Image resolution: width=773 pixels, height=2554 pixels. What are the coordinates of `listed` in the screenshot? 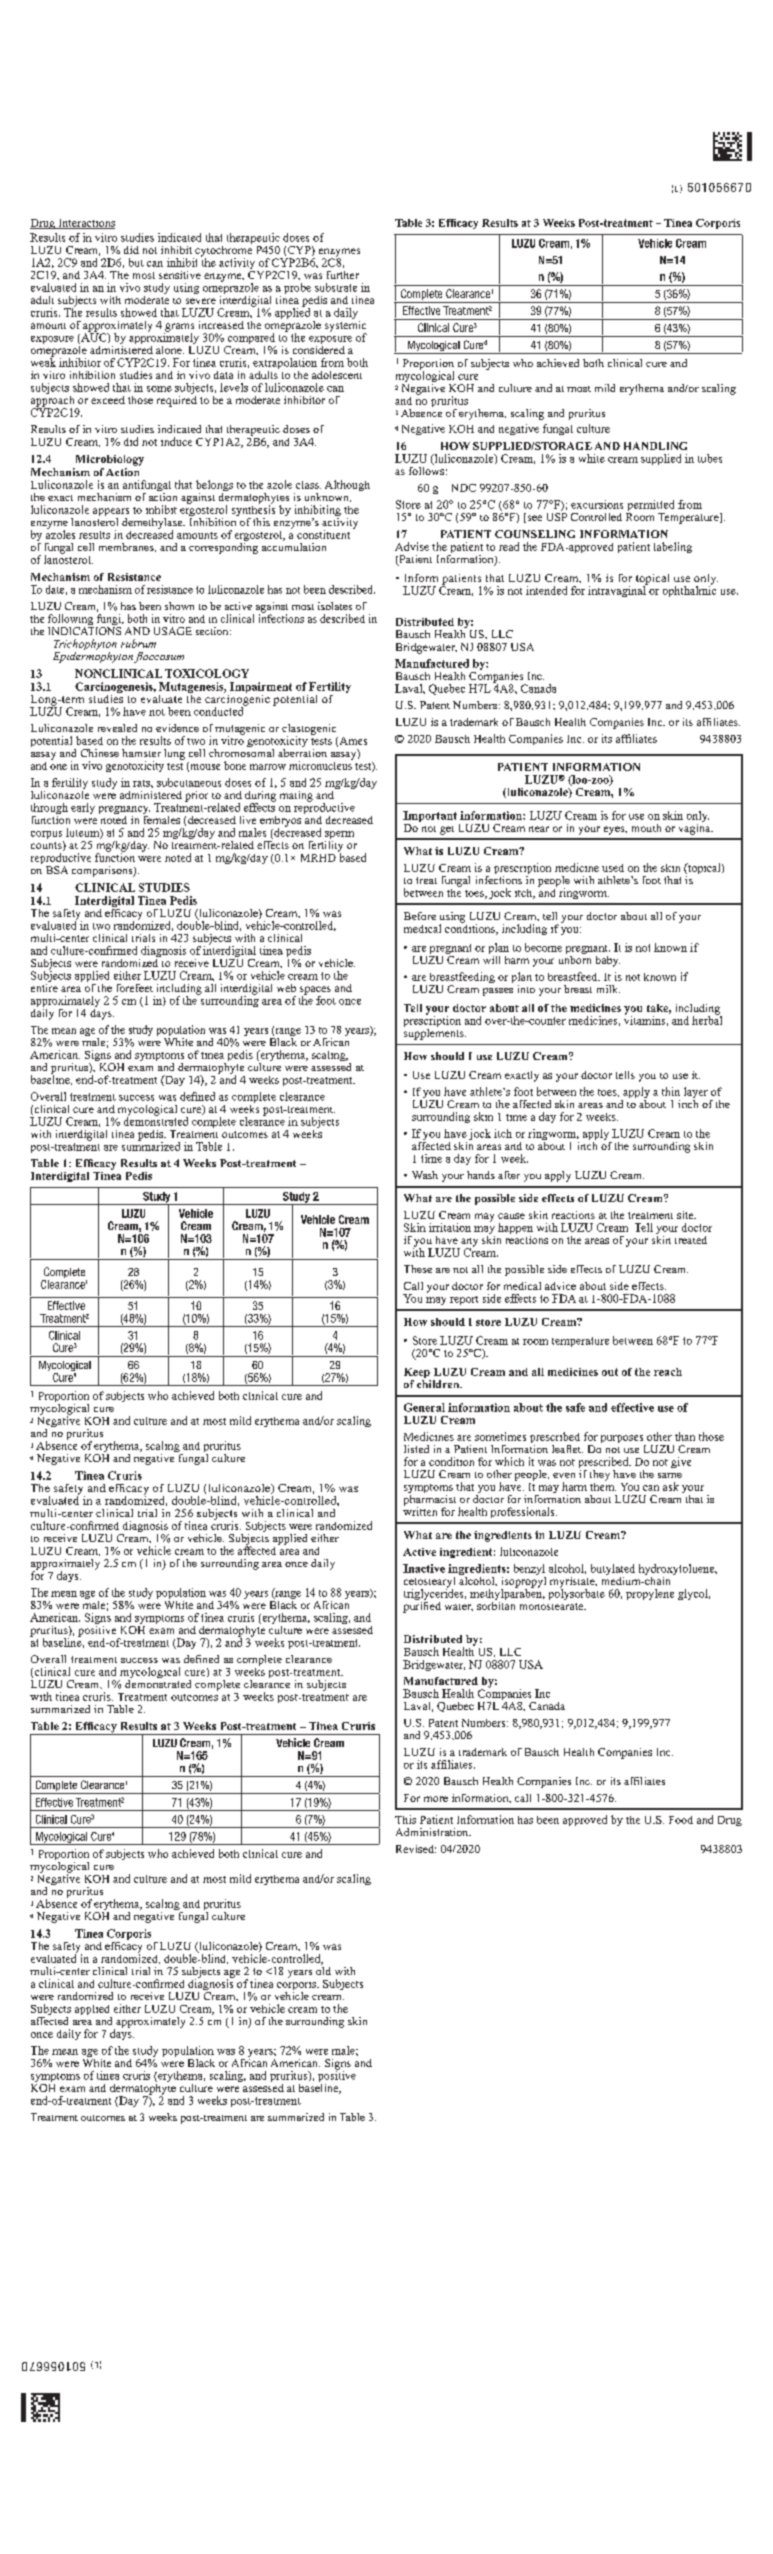 It's located at (416, 1449).
